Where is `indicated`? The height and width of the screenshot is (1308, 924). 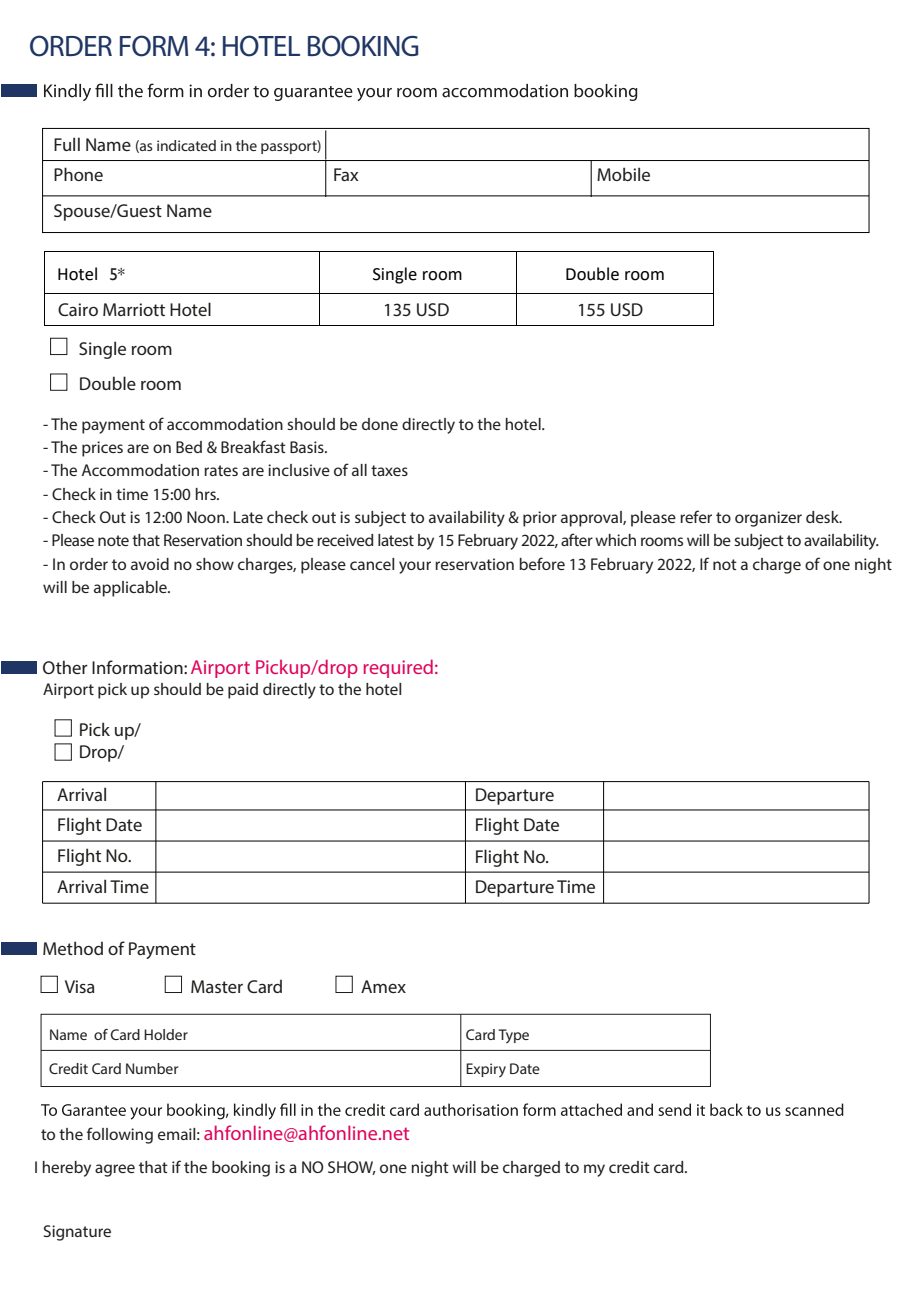
indicated is located at coordinates (186, 145).
